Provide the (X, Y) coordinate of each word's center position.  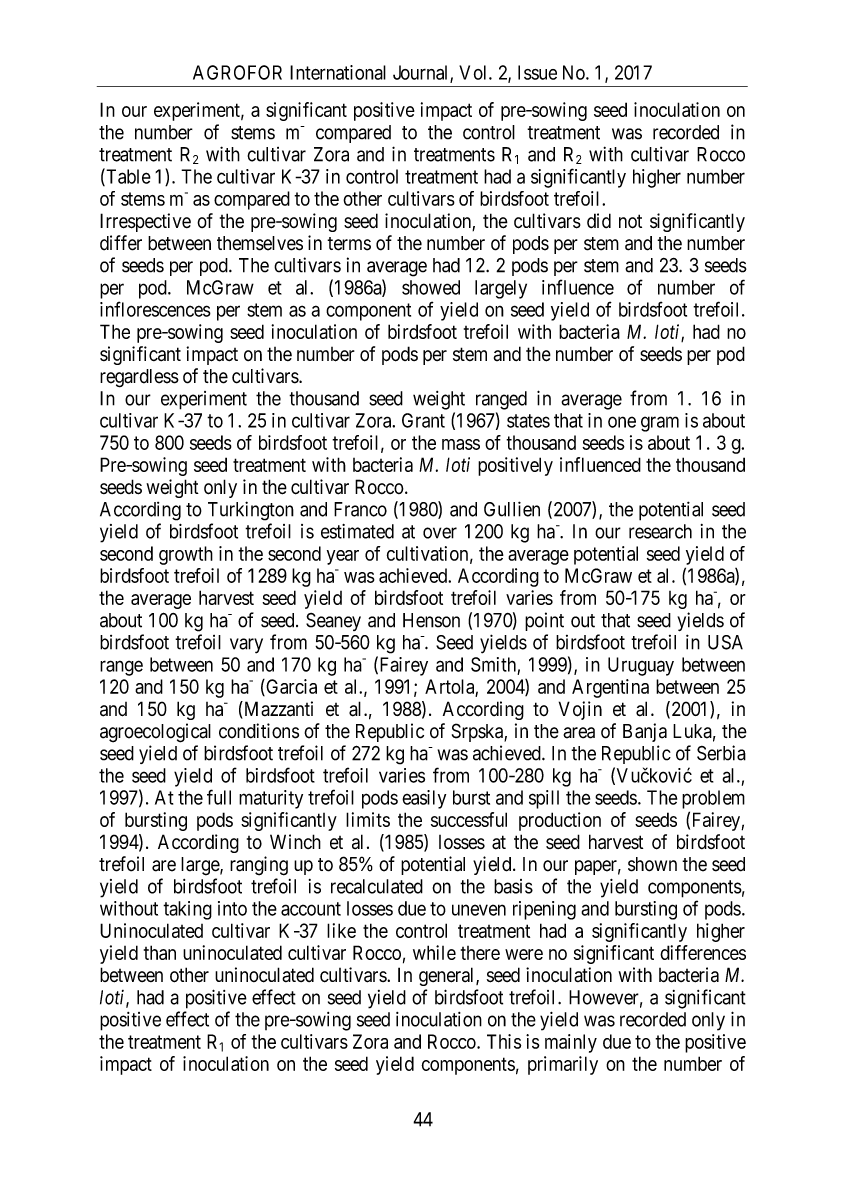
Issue (537, 72)
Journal (422, 73)
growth (186, 555)
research (660, 531)
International (338, 72)
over (440, 533)
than (160, 952)
